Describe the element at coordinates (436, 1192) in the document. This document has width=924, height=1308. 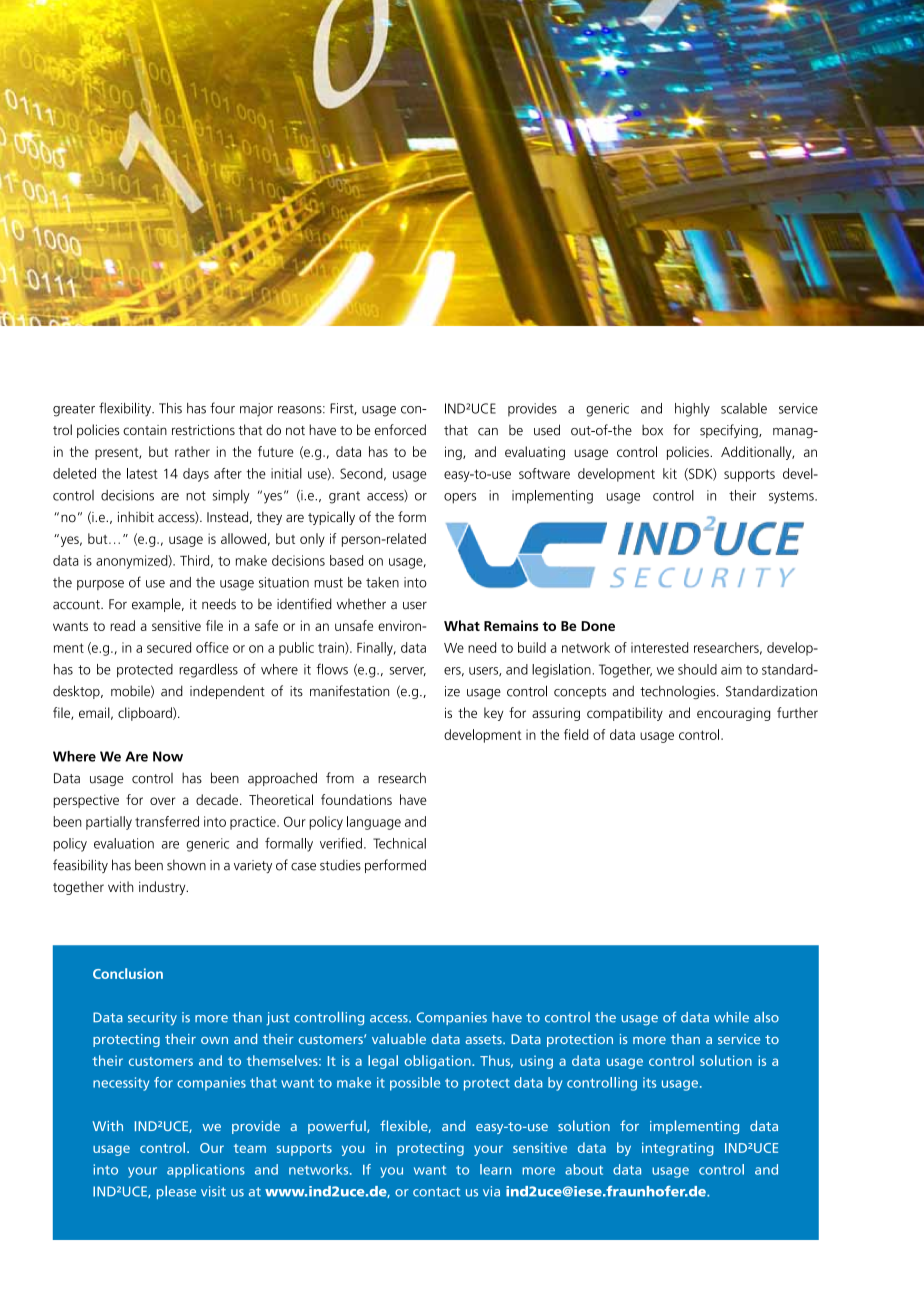
I see `contact` at that location.
